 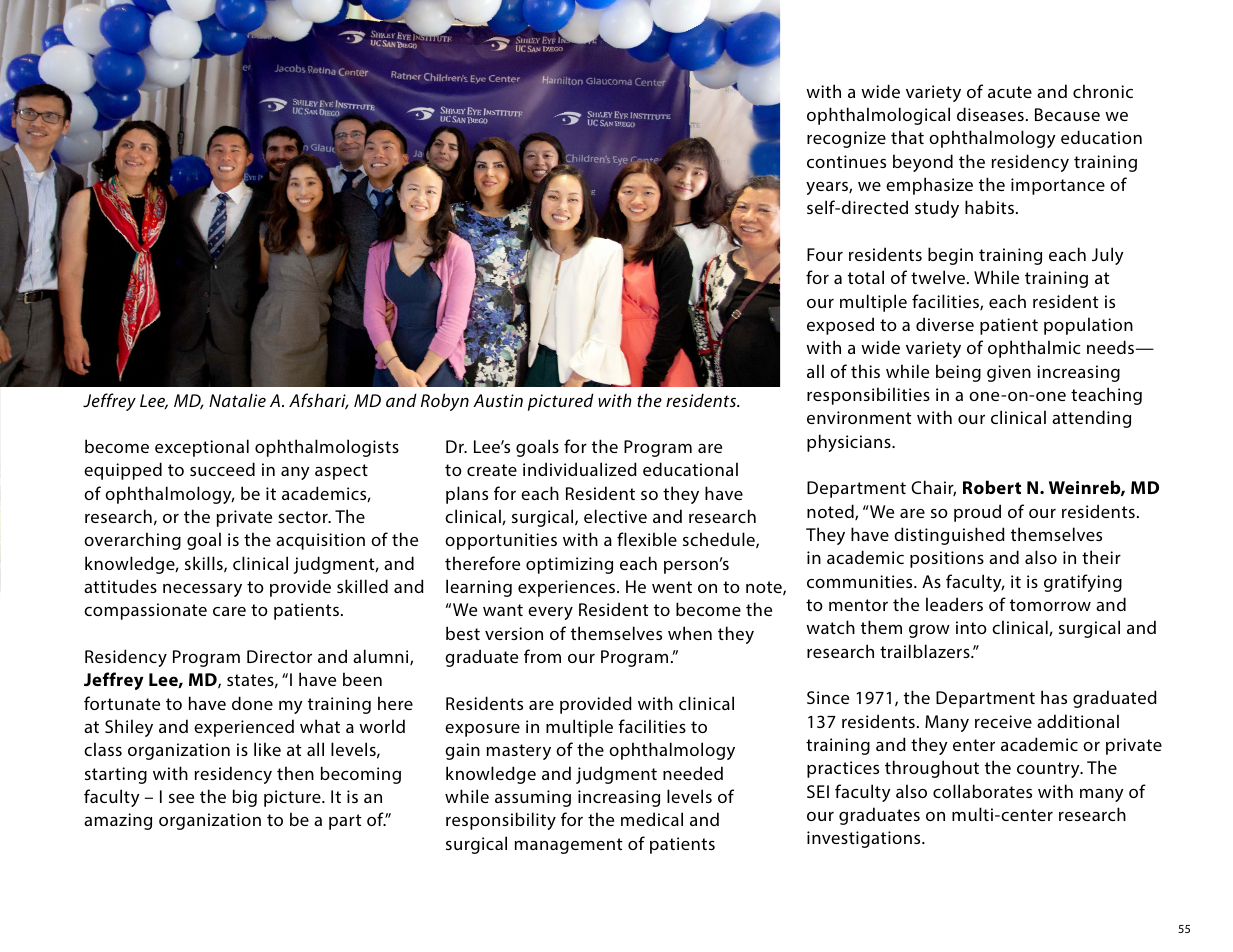 I want to click on recognize, so click(x=846, y=139).
